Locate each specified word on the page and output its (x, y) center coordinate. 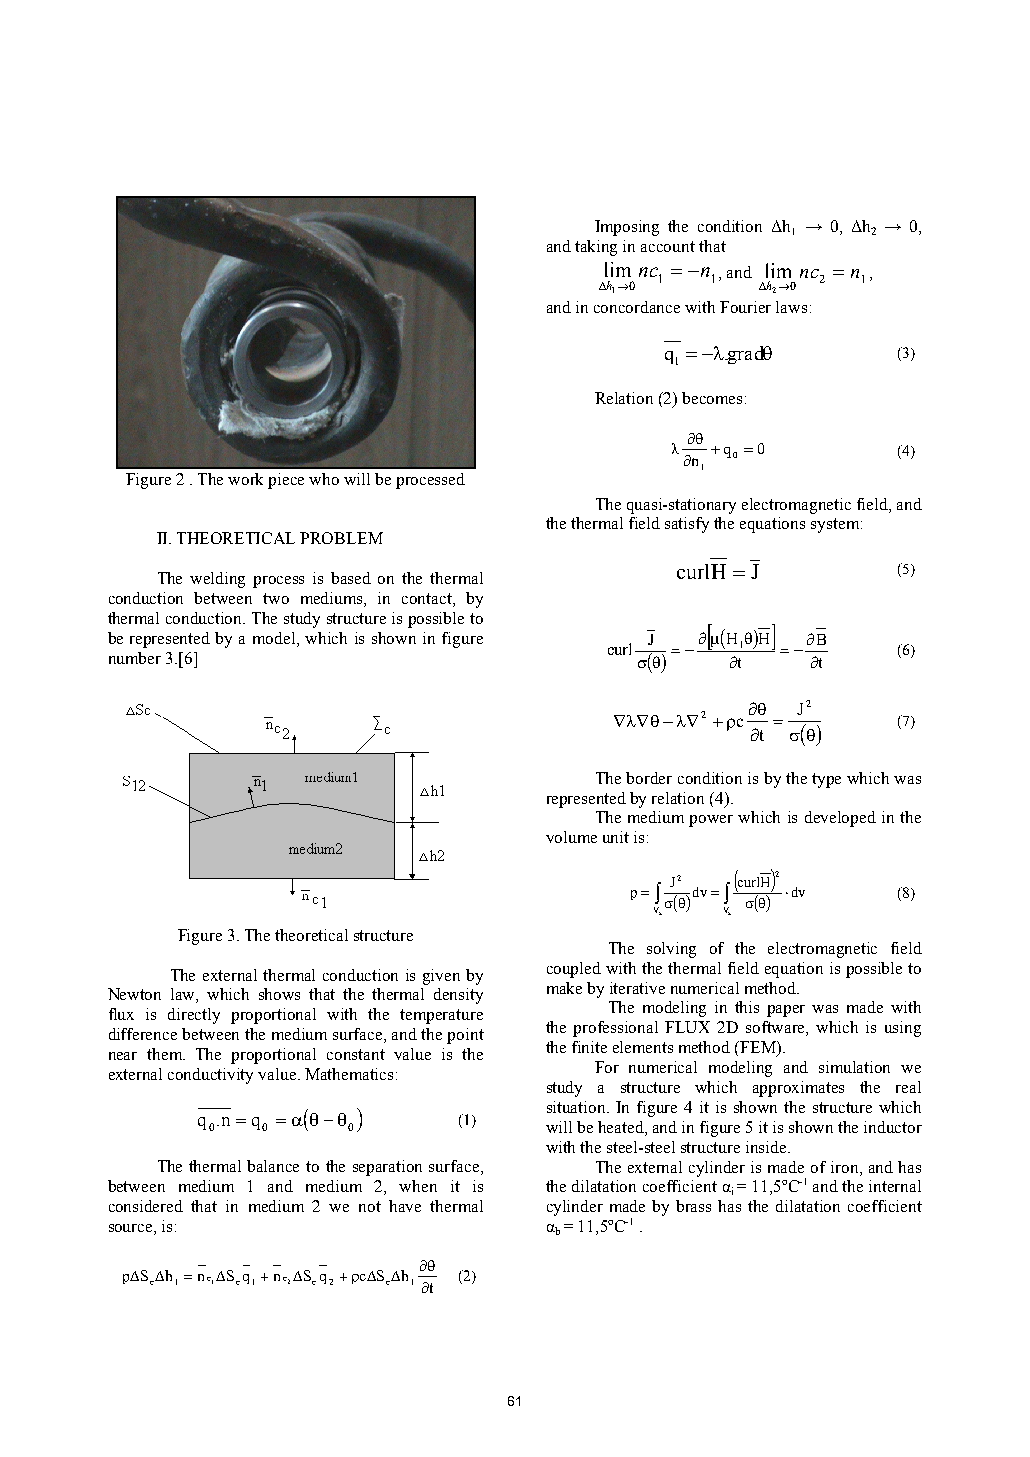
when (418, 1186)
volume (571, 837)
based (351, 578)
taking (596, 248)
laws (791, 307)
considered (146, 1206)
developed (840, 819)
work (245, 479)
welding (217, 580)
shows (279, 994)
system (835, 525)
